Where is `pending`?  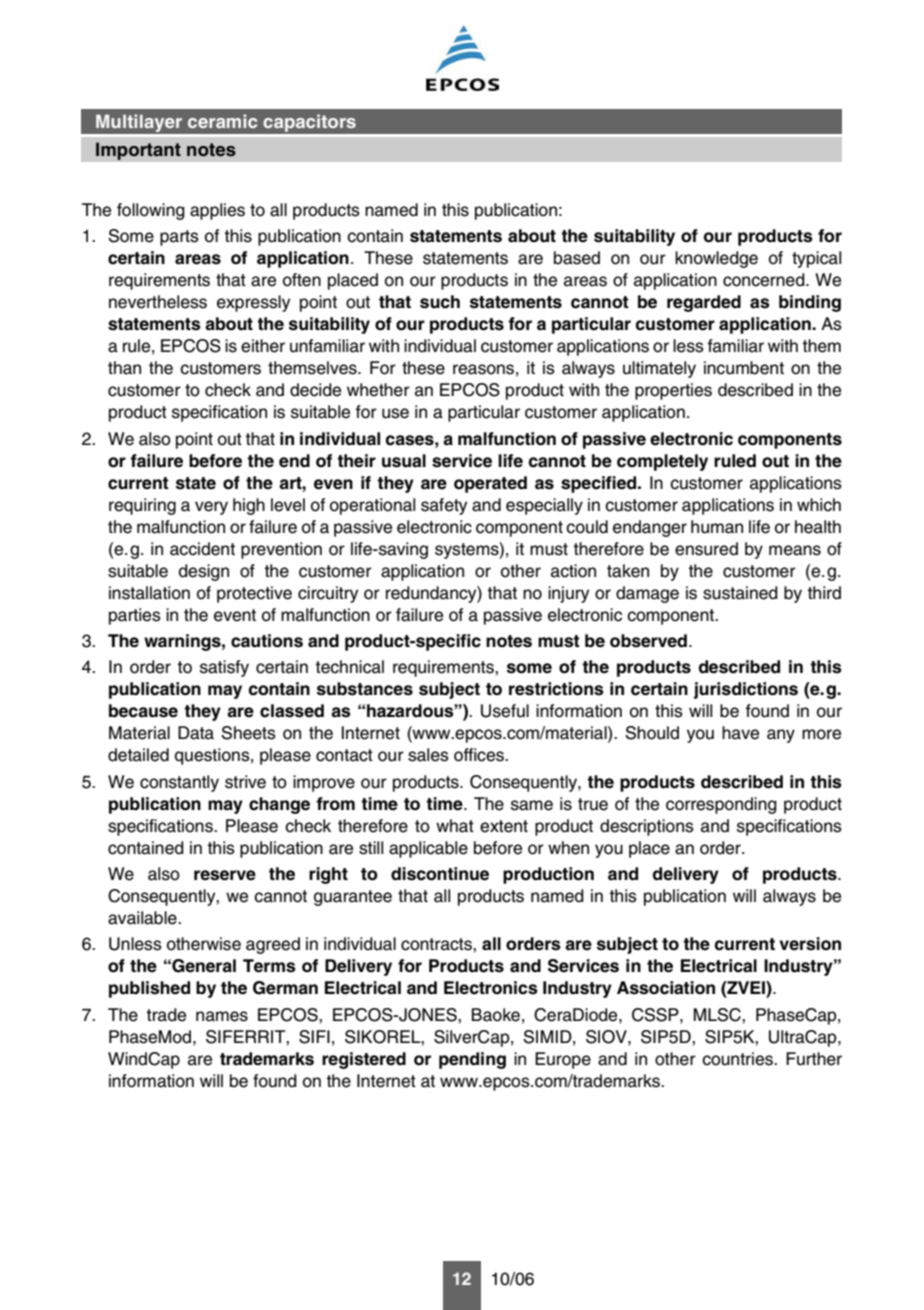 pending is located at coordinates (472, 1060).
